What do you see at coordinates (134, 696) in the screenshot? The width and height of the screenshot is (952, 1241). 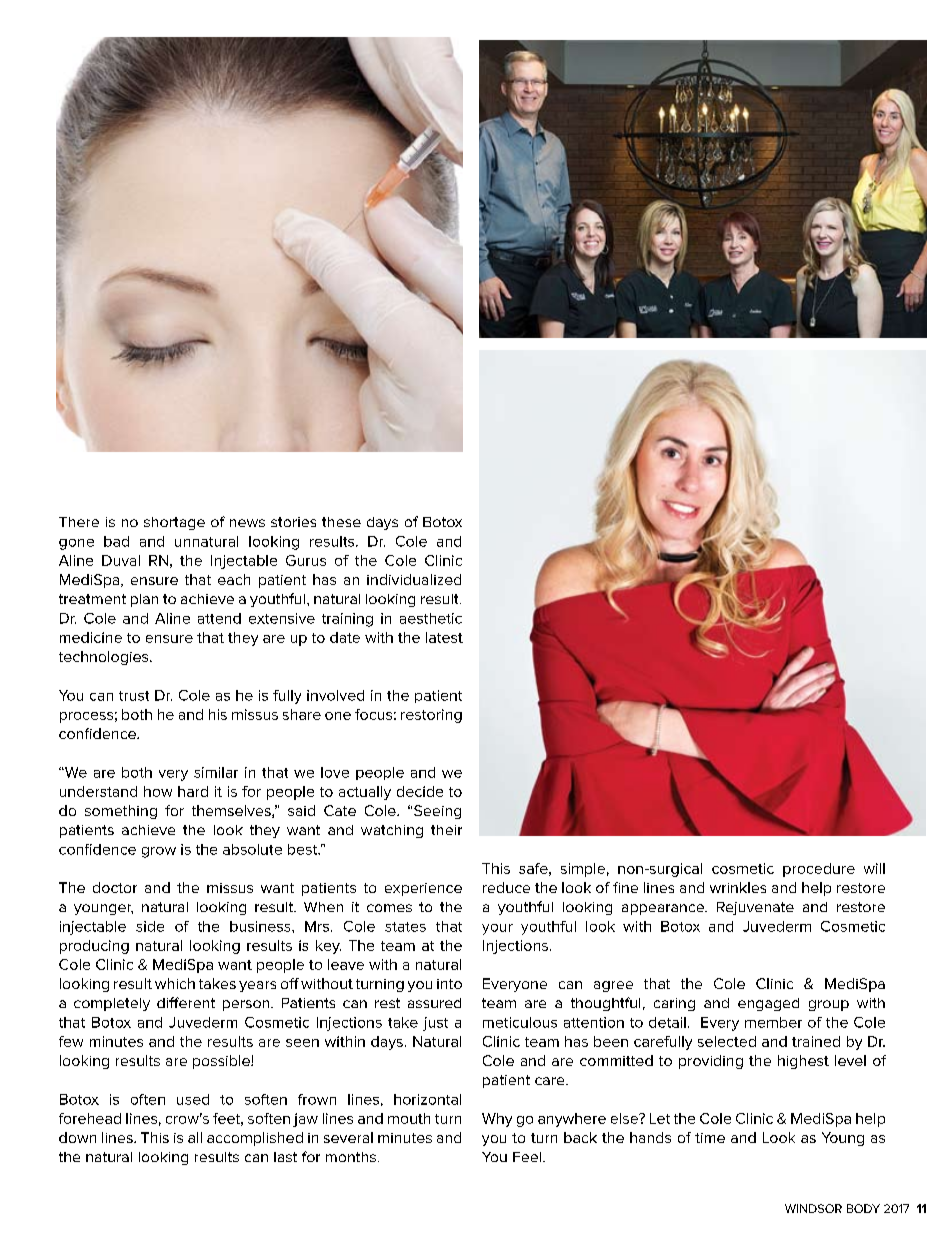 I see `trust` at bounding box center [134, 696].
